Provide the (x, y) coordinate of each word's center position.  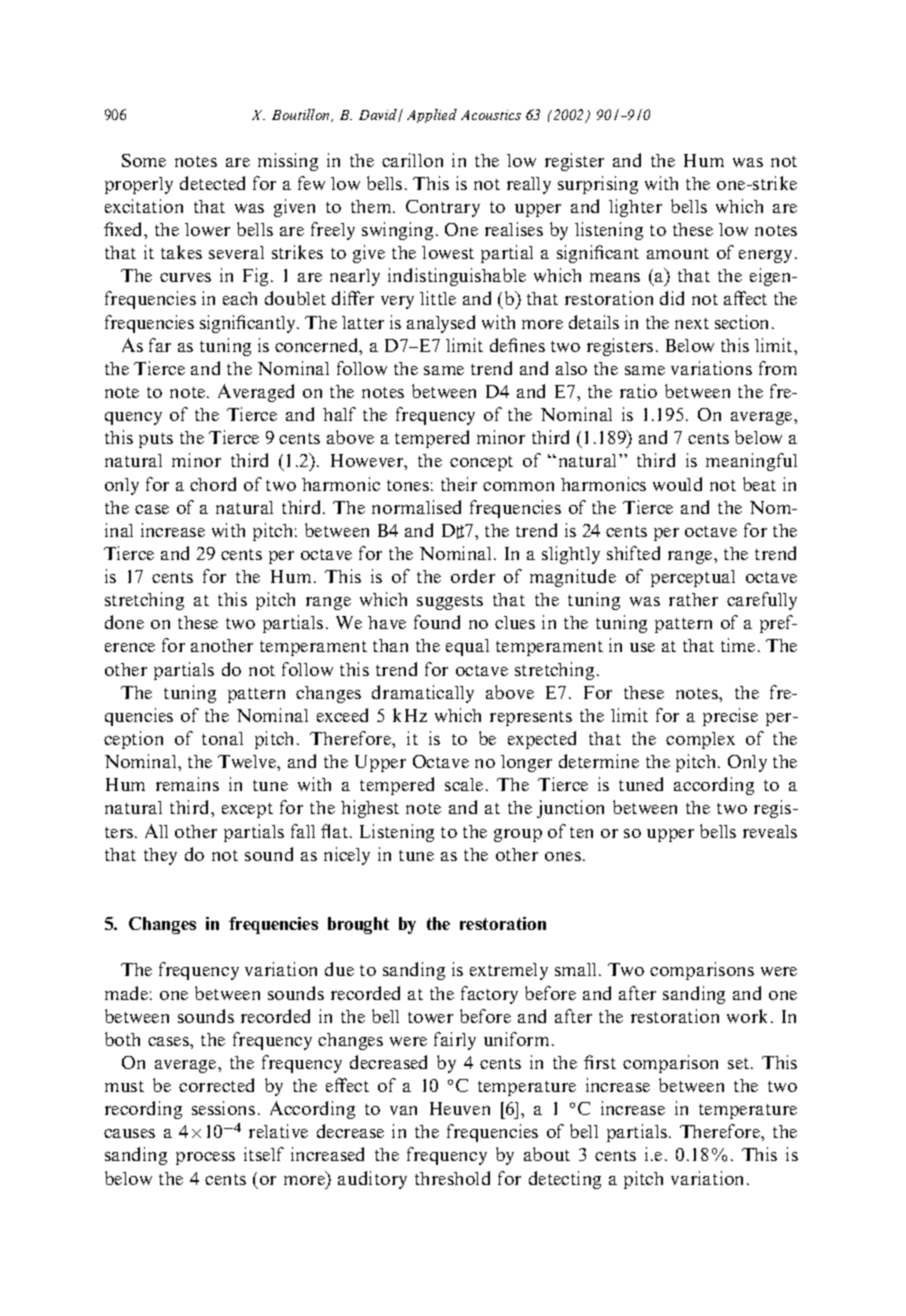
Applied (432, 116)
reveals (770, 831)
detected (212, 183)
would (677, 484)
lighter (635, 208)
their (459, 484)
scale (464, 784)
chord (213, 484)
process (205, 1158)
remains (187, 784)
